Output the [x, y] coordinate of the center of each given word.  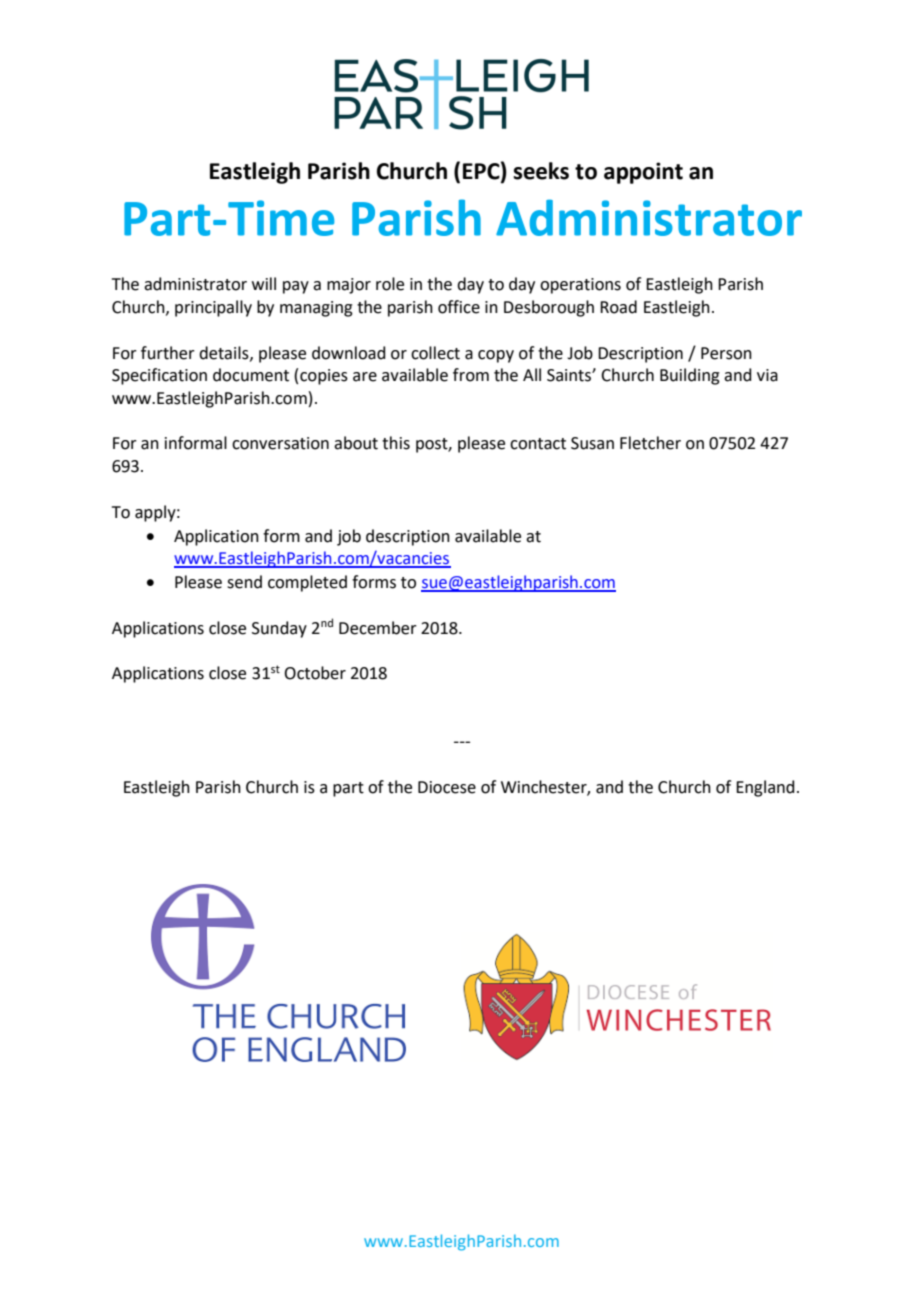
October [315, 673]
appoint [643, 173]
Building [690, 376]
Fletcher [650, 443]
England [765, 788]
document [251, 375]
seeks [541, 171]
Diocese [447, 787]
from [471, 375]
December [378, 628]
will [264, 283]
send [244, 582]
